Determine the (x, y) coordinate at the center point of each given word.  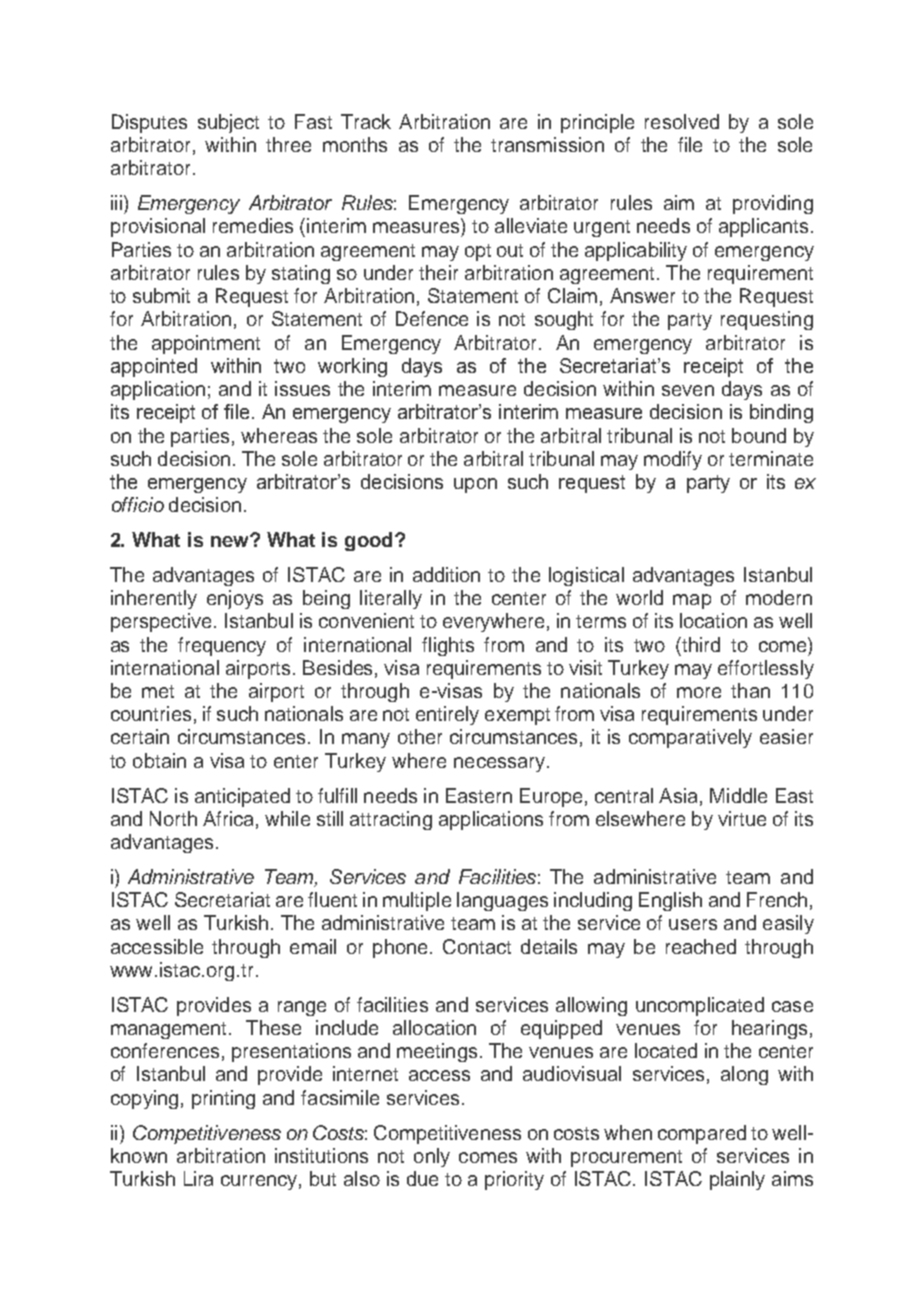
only (432, 1157)
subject (228, 123)
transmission (547, 144)
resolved (682, 121)
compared (702, 1134)
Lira (198, 1178)
